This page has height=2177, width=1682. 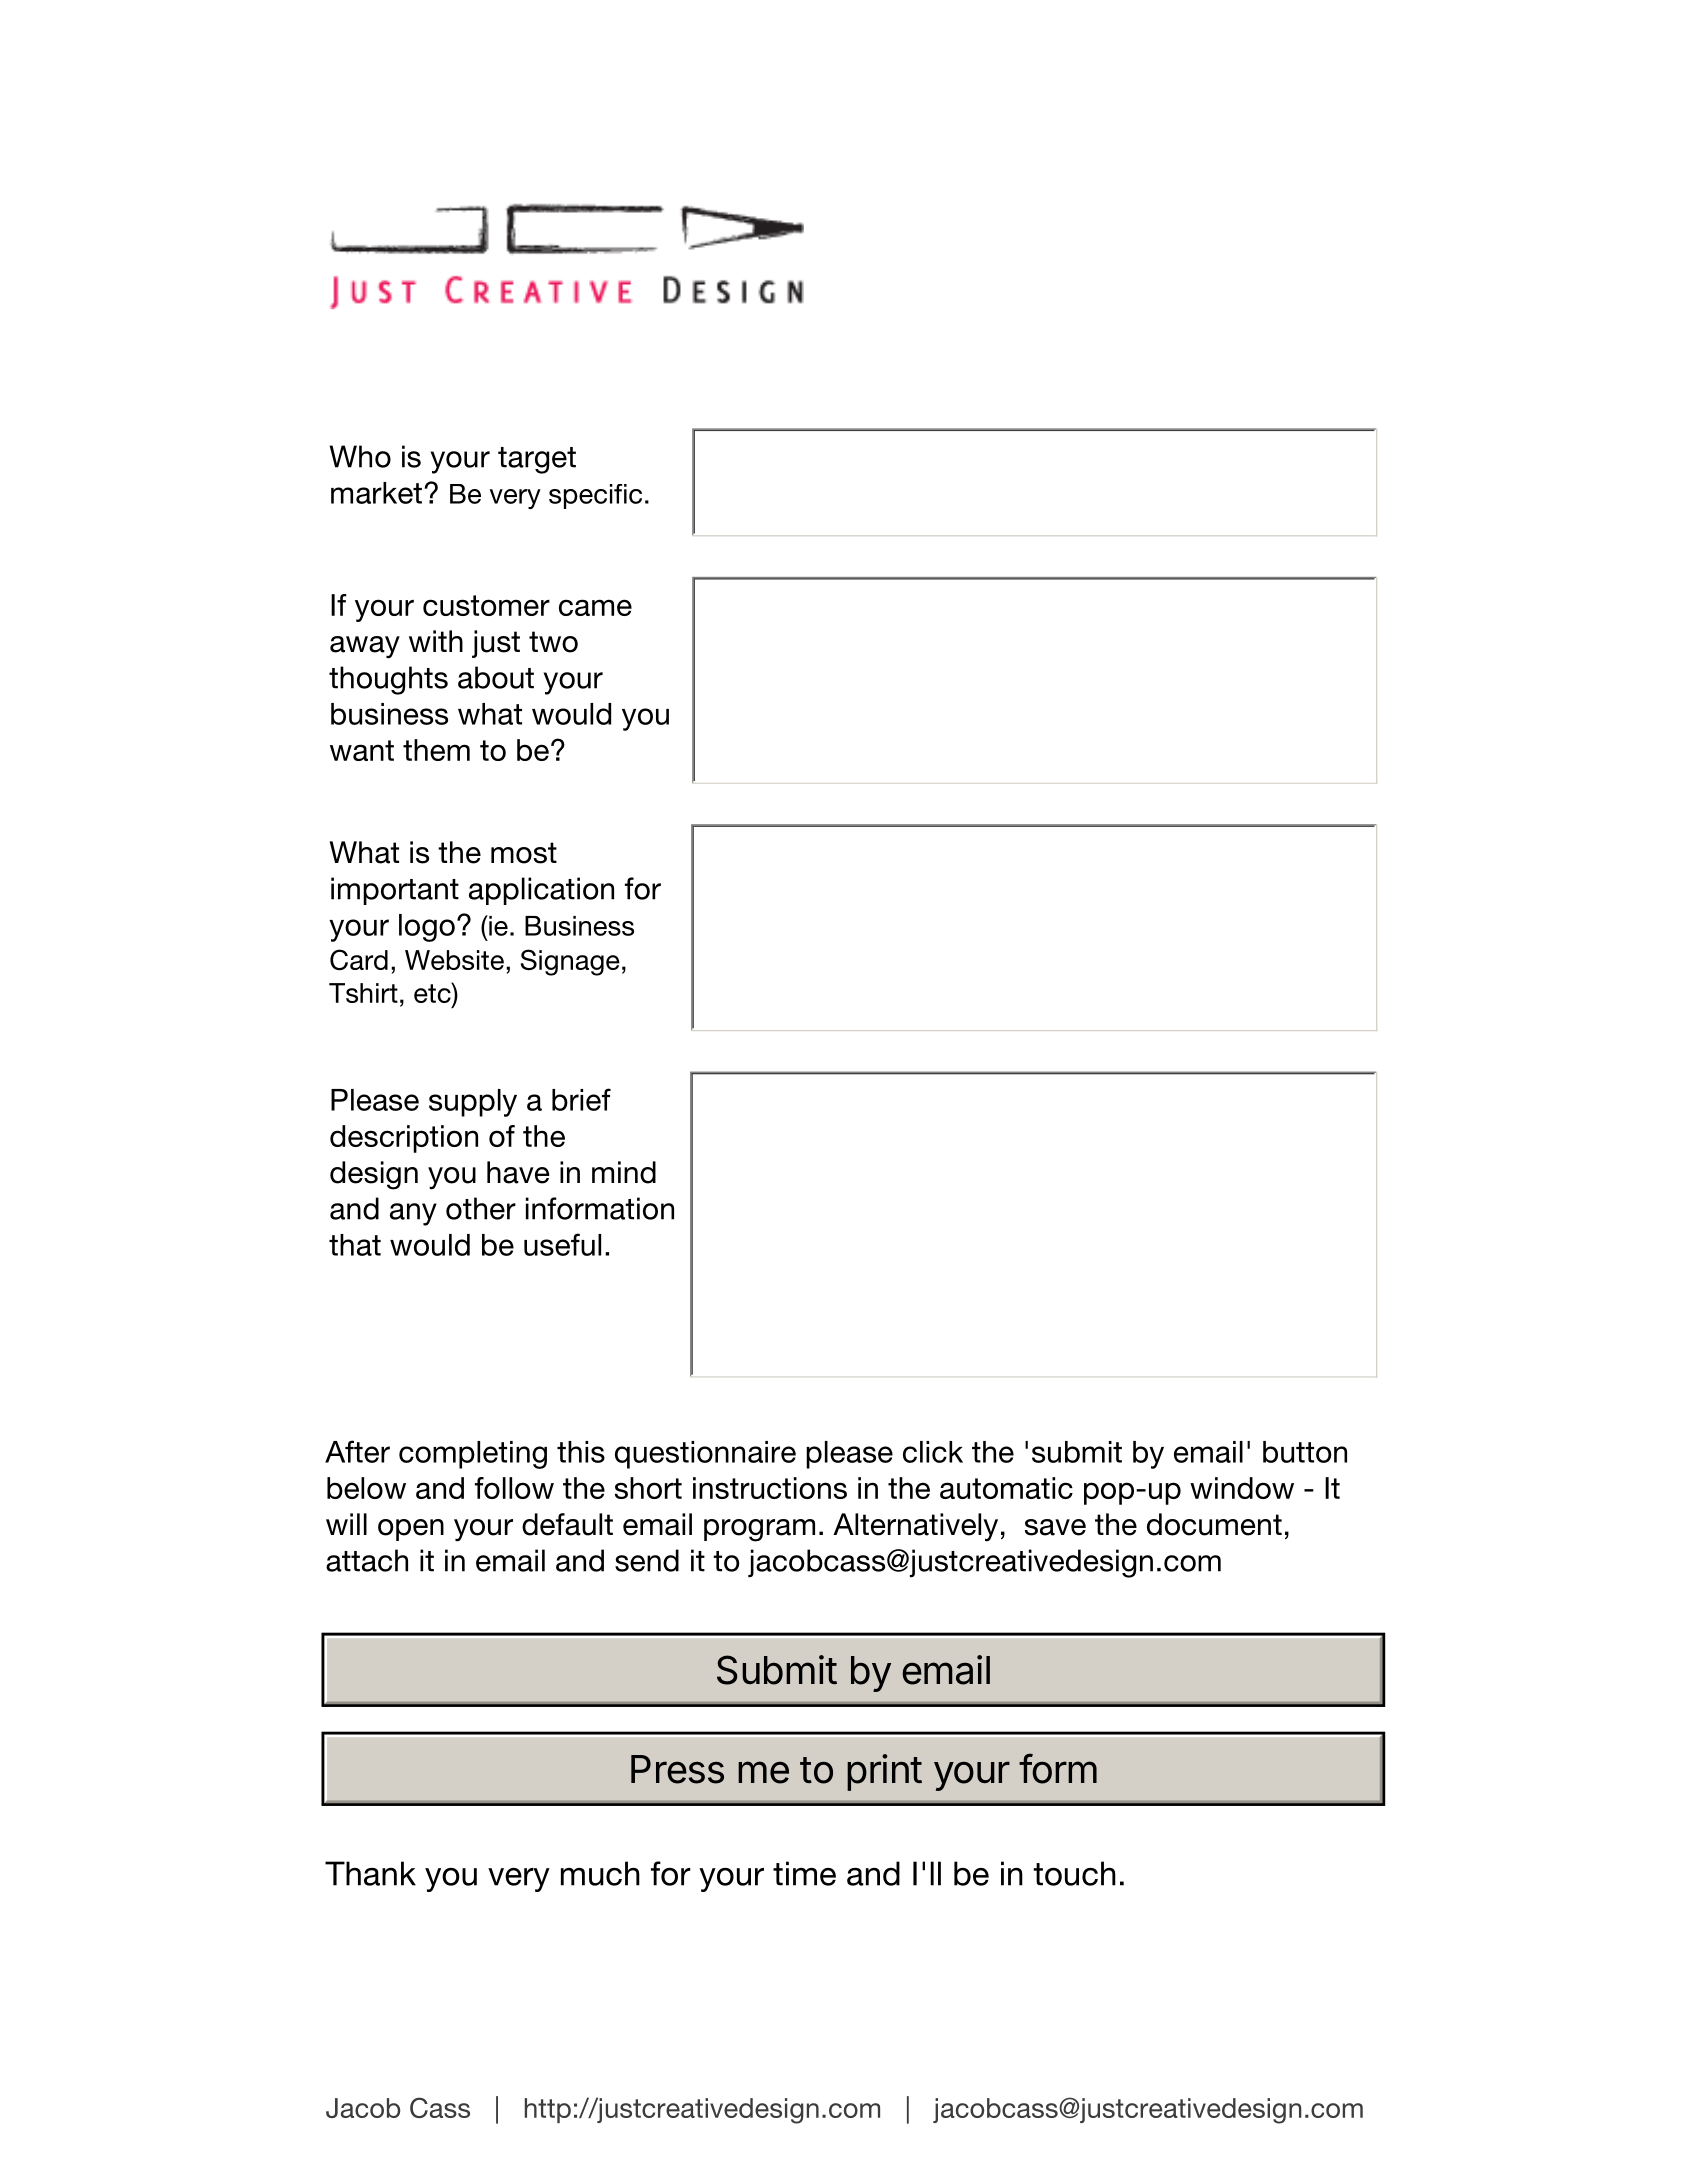 I want to click on Signage, so click(x=570, y=962).
